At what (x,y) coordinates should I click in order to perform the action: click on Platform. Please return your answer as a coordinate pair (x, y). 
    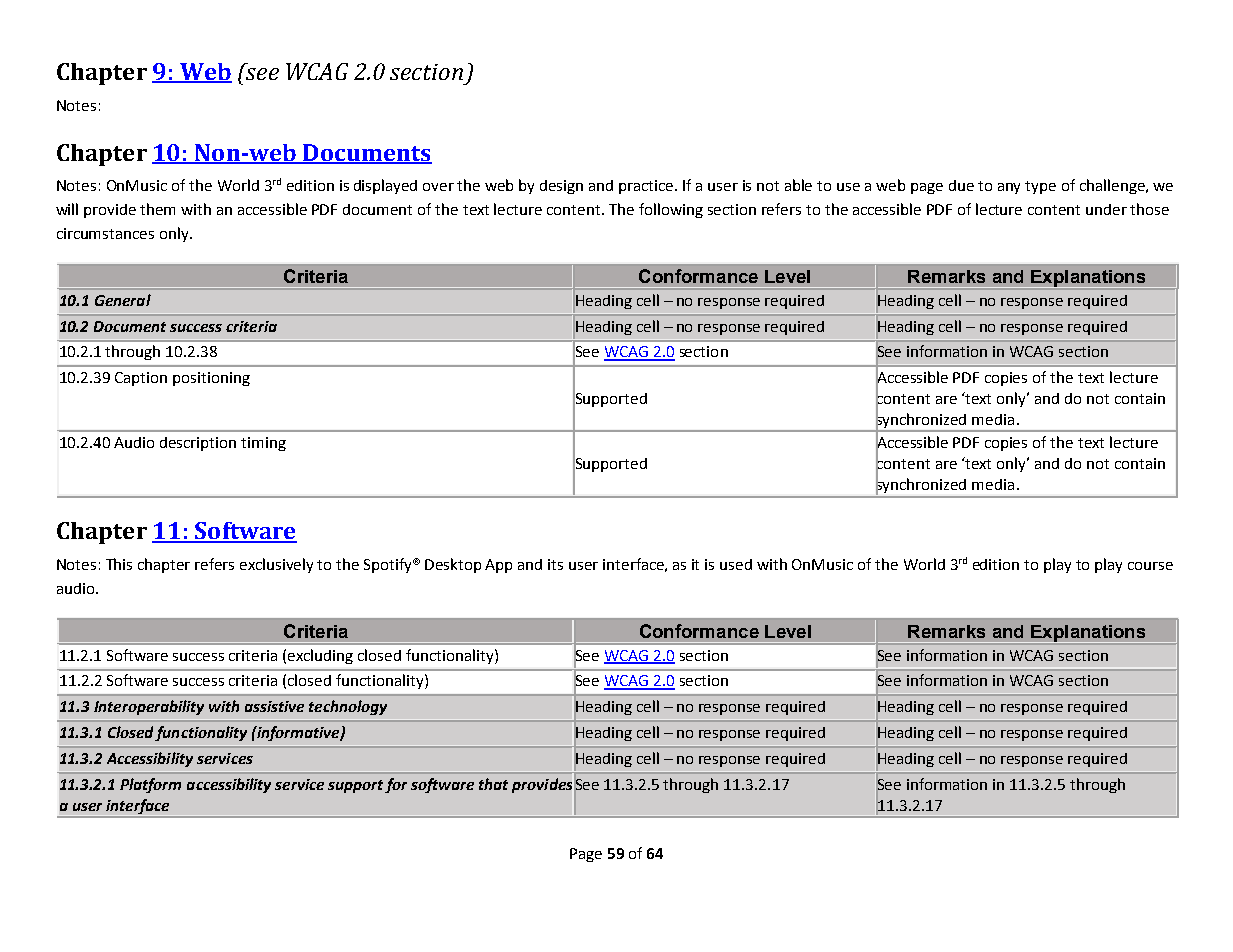
    Looking at the image, I should click on (150, 785).
